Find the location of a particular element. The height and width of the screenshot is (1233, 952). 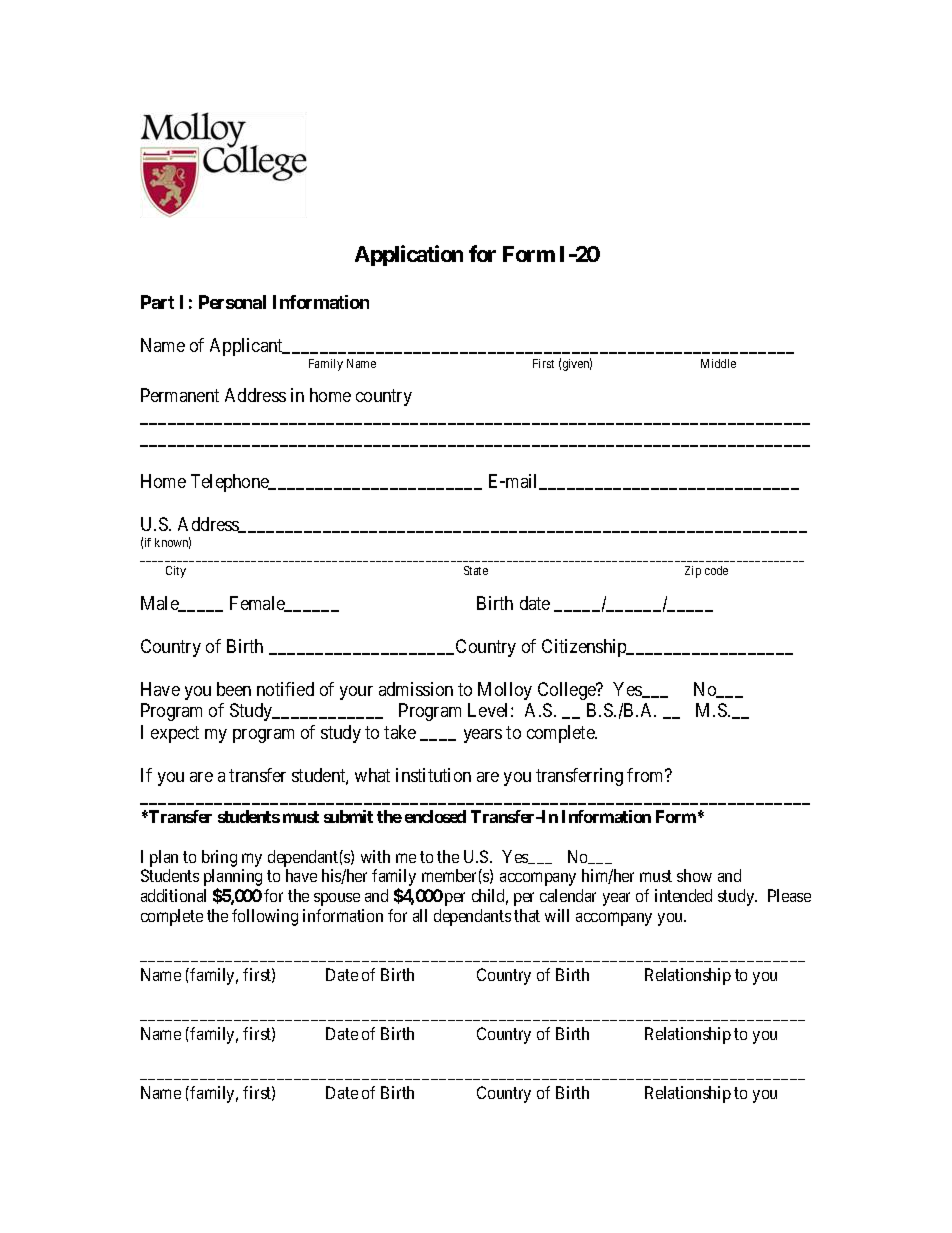

Middle is located at coordinates (718, 363).
